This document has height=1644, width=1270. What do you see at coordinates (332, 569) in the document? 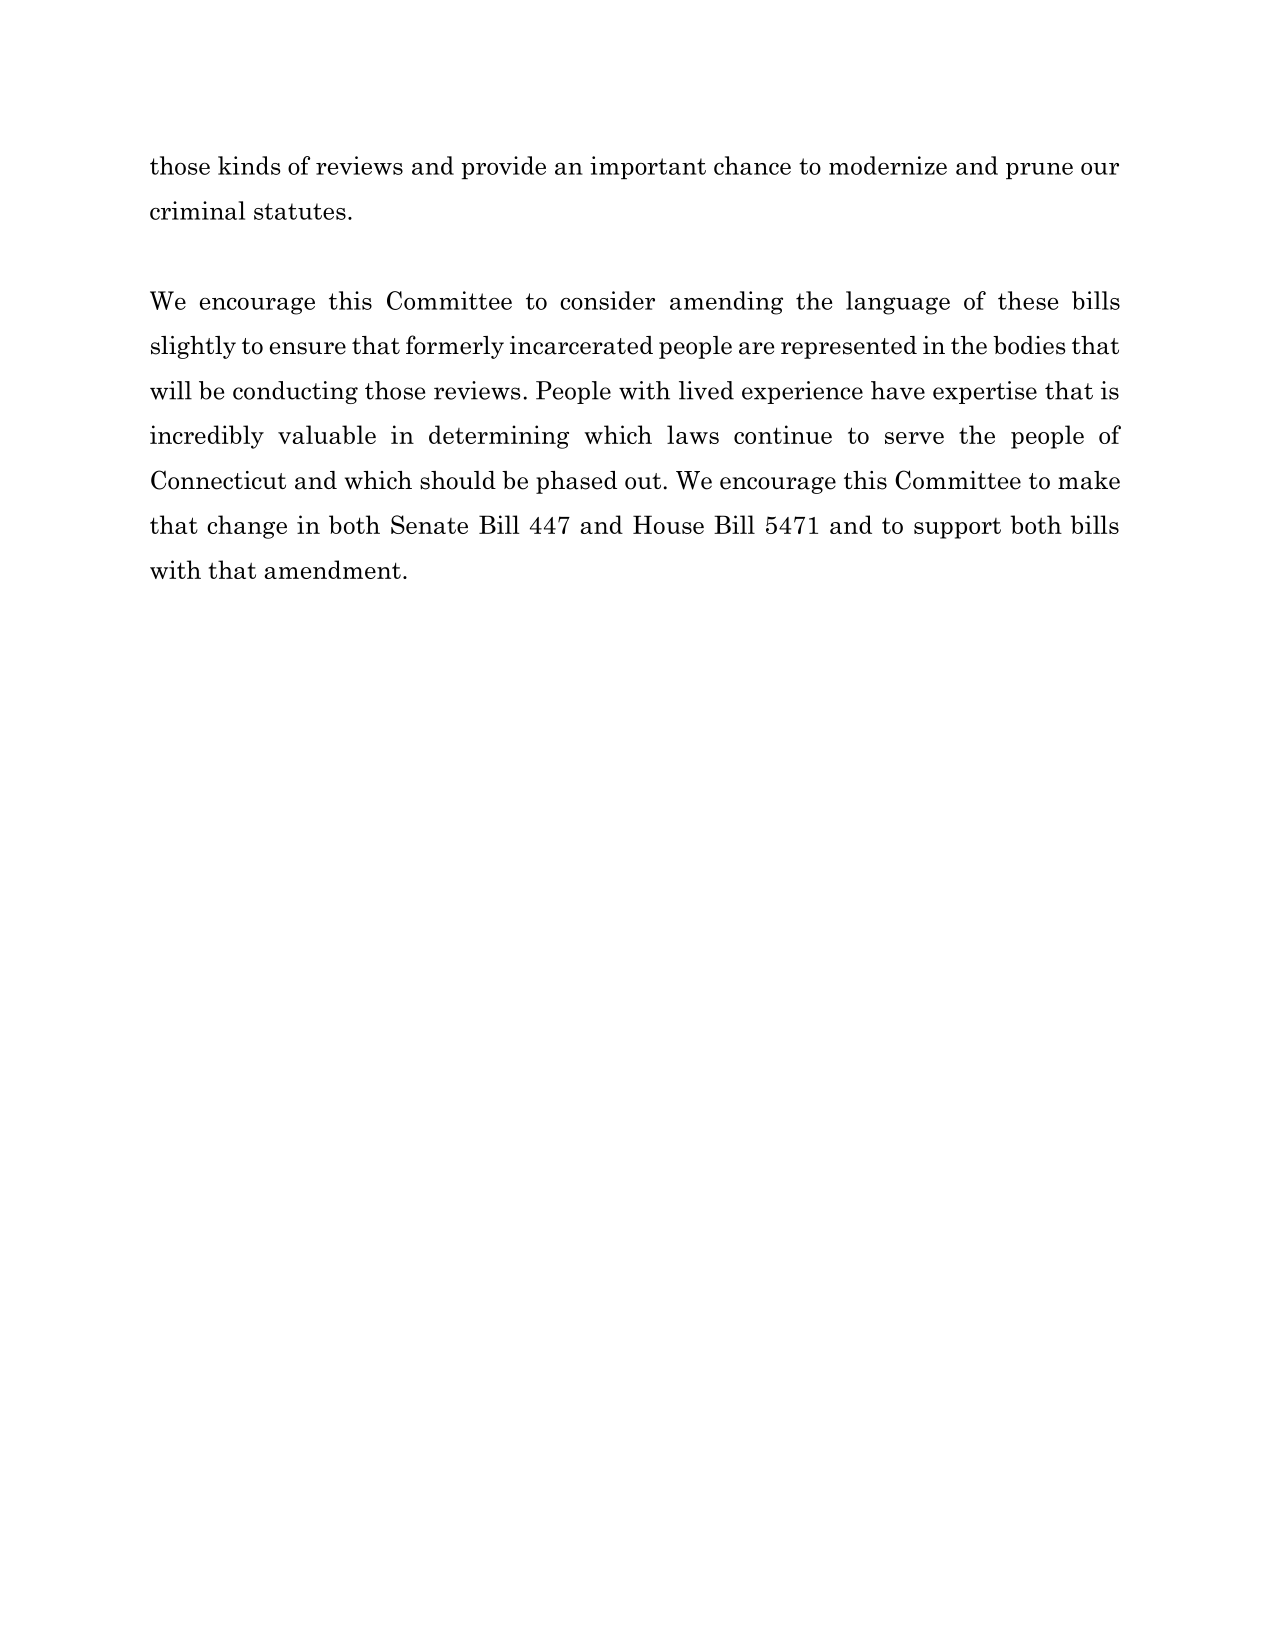
I see `amendment` at bounding box center [332, 569].
